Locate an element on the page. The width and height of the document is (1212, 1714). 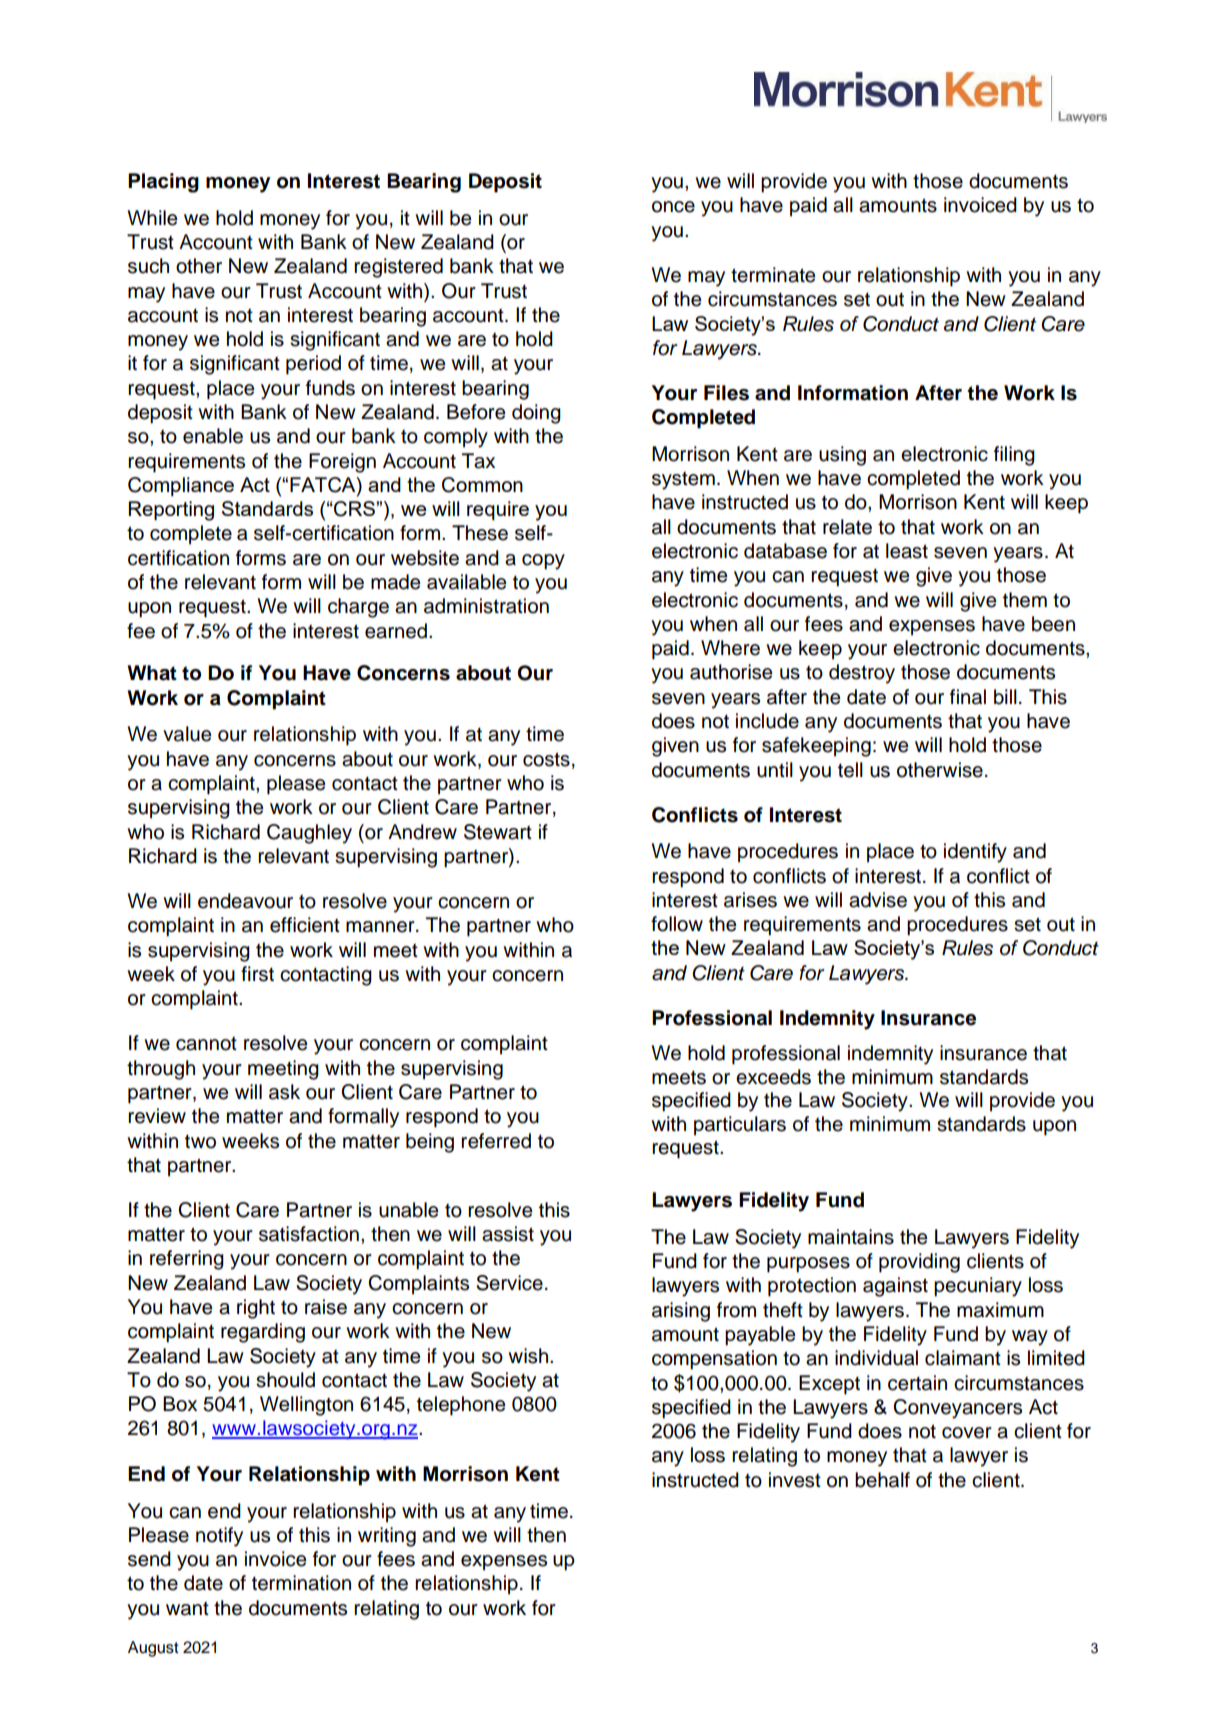
providing is located at coordinates (919, 1263).
